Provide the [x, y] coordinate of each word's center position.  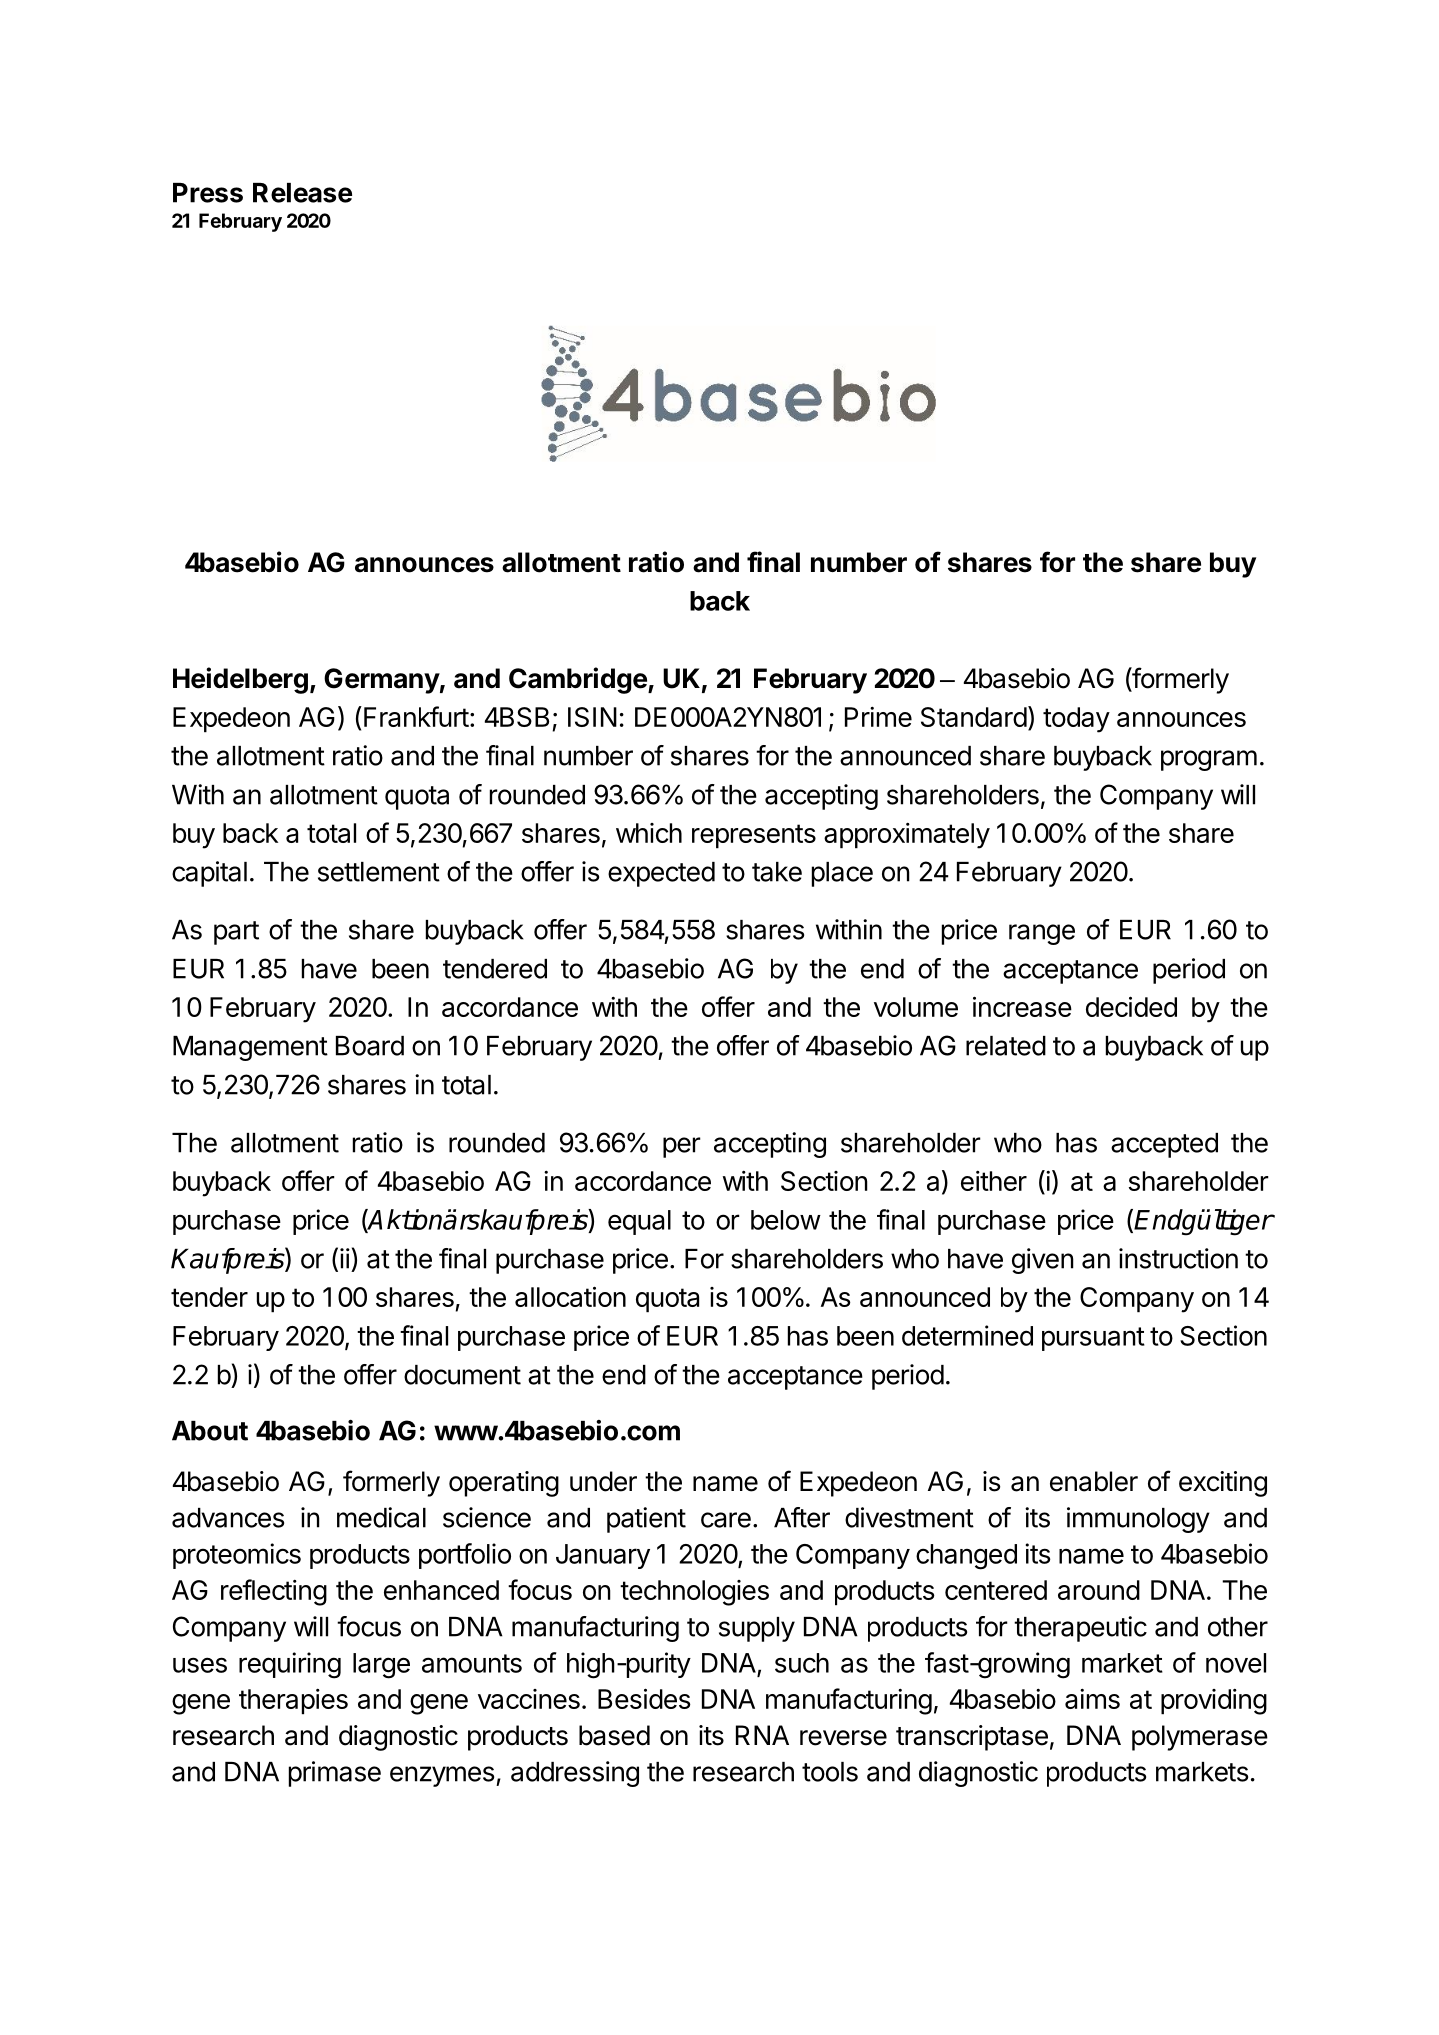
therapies [293, 1702]
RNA [762, 1735]
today [1076, 720]
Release [302, 193]
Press [208, 193]
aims [1092, 1699]
